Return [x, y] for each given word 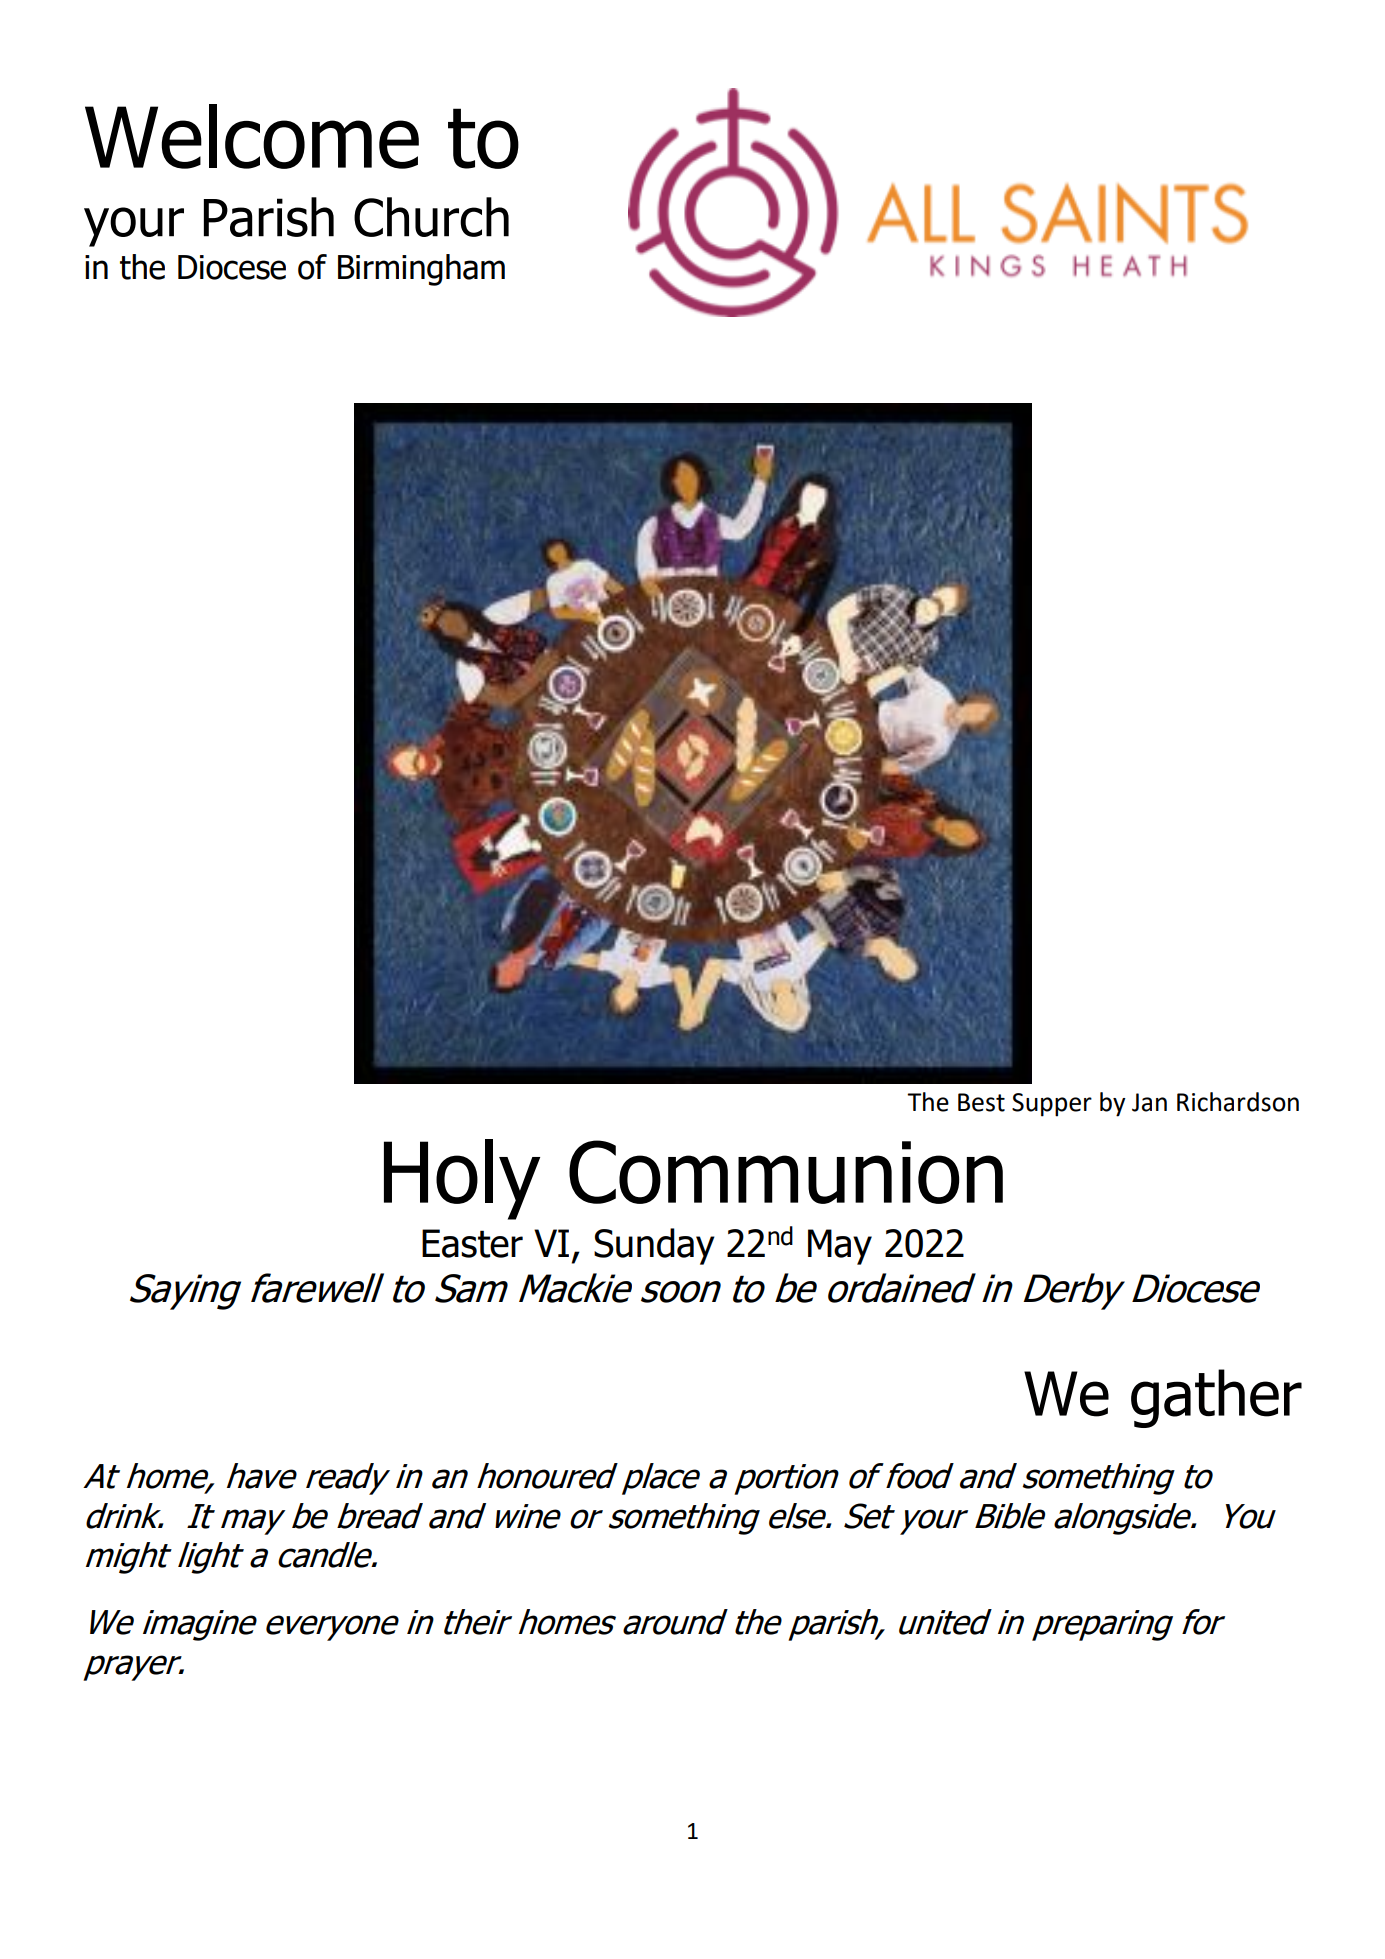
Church [431, 217]
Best [981, 1102]
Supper [1052, 1105]
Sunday [654, 1246]
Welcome [252, 136]
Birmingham [421, 270]
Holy [462, 1179]
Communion [786, 1172]
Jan [1149, 1102]
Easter [472, 1243]
